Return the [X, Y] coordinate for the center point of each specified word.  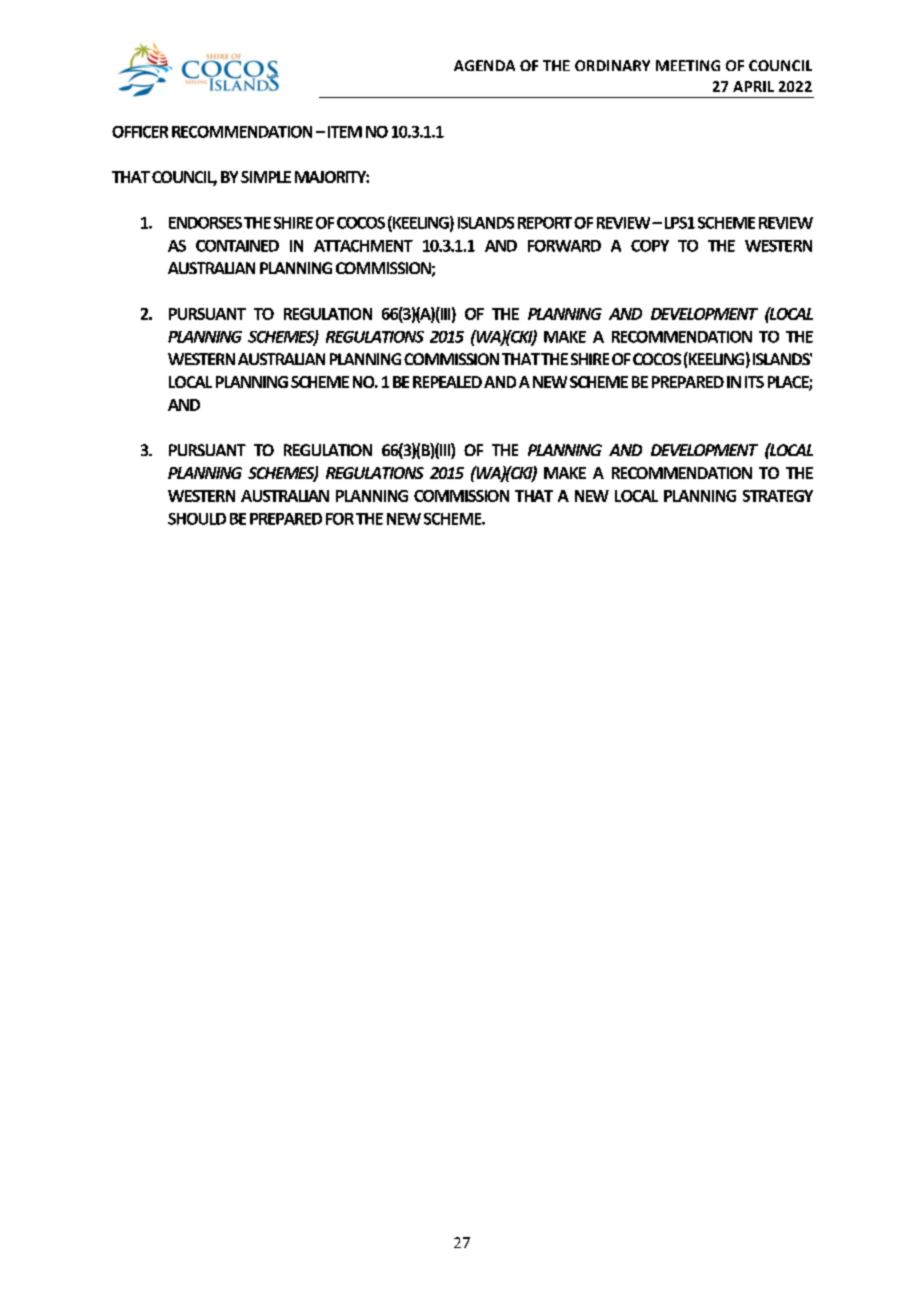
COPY [650, 246]
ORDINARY [612, 65]
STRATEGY [778, 496]
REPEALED [447, 382]
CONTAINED [237, 246]
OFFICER [140, 132]
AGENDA [484, 65]
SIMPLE [266, 177]
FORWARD [564, 246]
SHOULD [197, 519]
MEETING [688, 65]
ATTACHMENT [363, 246]
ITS [754, 382]
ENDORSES [205, 223]
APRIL [753, 86]
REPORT [545, 223]
